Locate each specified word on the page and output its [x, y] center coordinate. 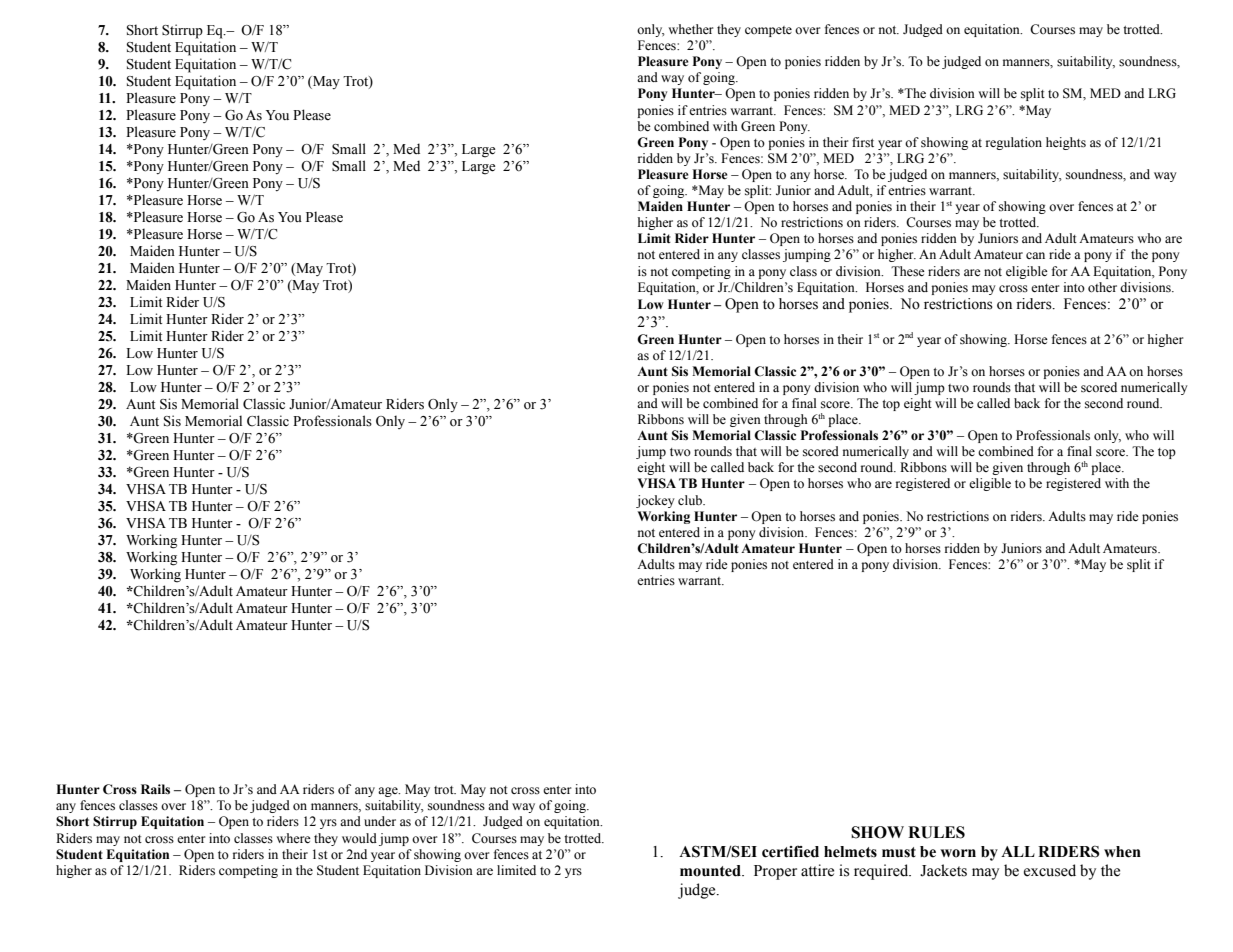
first [863, 142]
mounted [711, 871]
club [691, 500]
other [1102, 287]
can [1035, 255]
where [293, 838]
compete [768, 31]
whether [690, 29]
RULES [936, 832]
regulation [1014, 143]
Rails [155, 789]
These [908, 271]
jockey [655, 501]
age [389, 792]
